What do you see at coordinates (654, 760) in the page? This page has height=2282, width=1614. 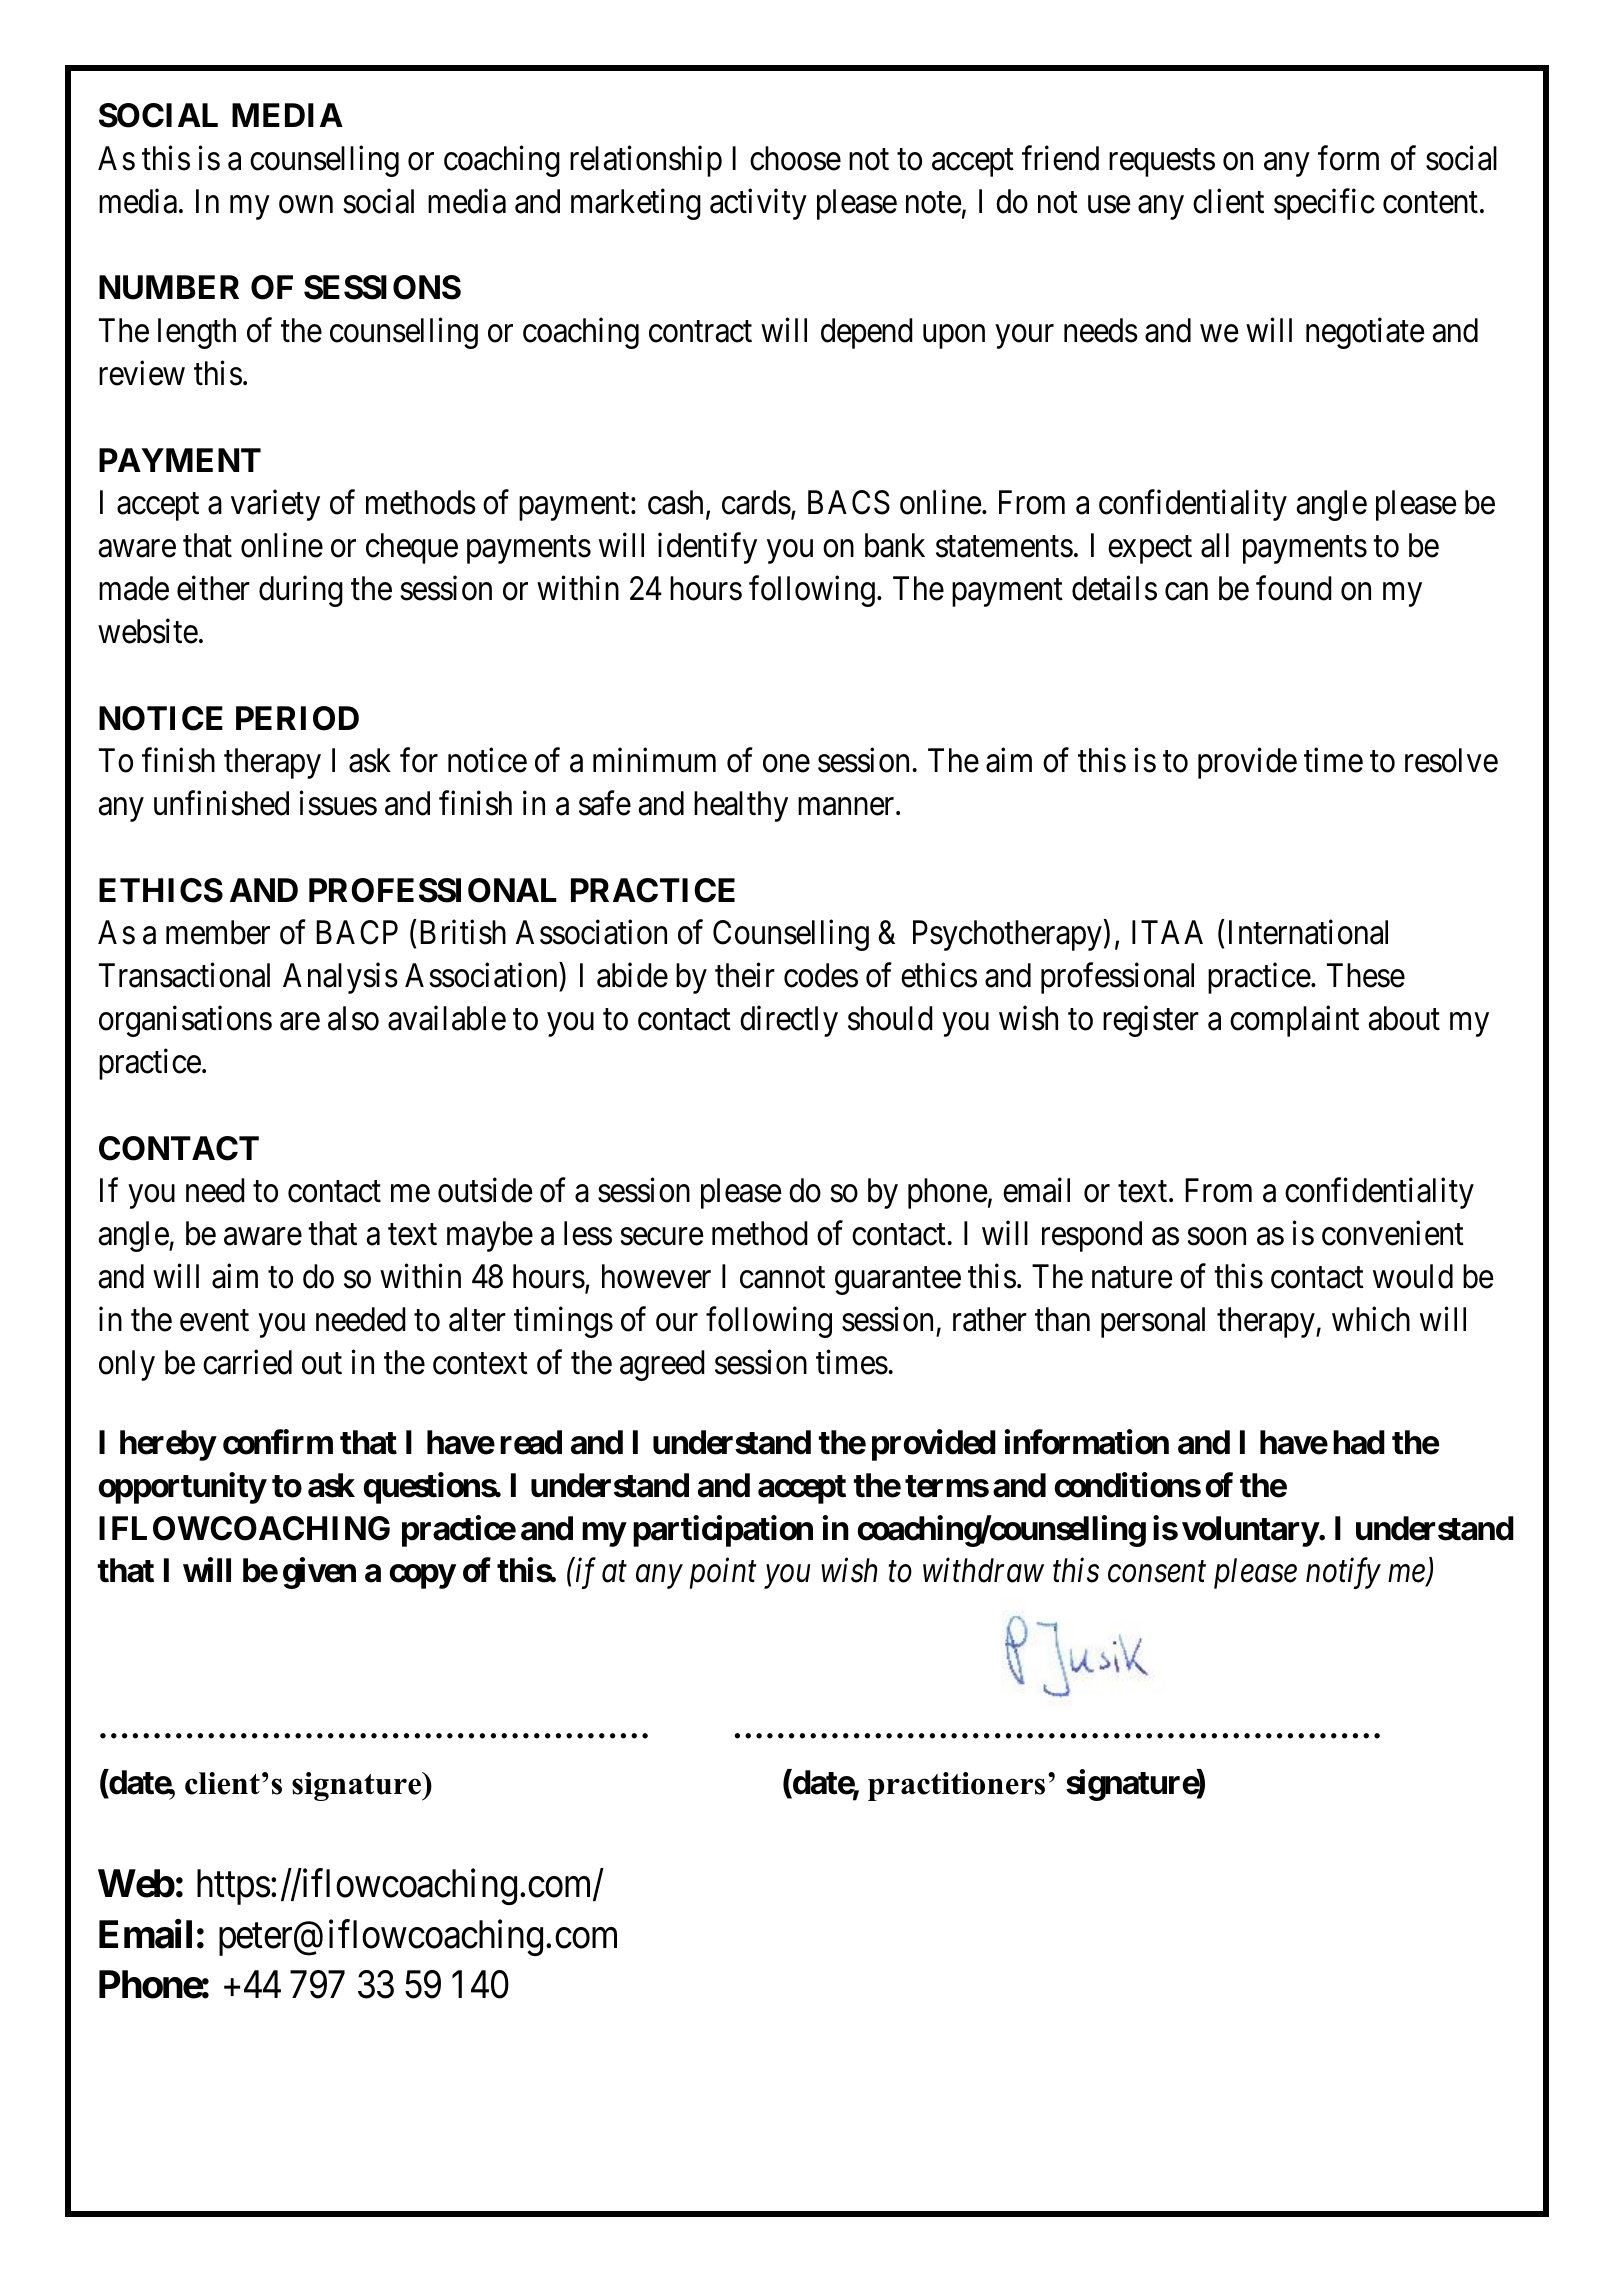 I see `minimum` at bounding box center [654, 760].
